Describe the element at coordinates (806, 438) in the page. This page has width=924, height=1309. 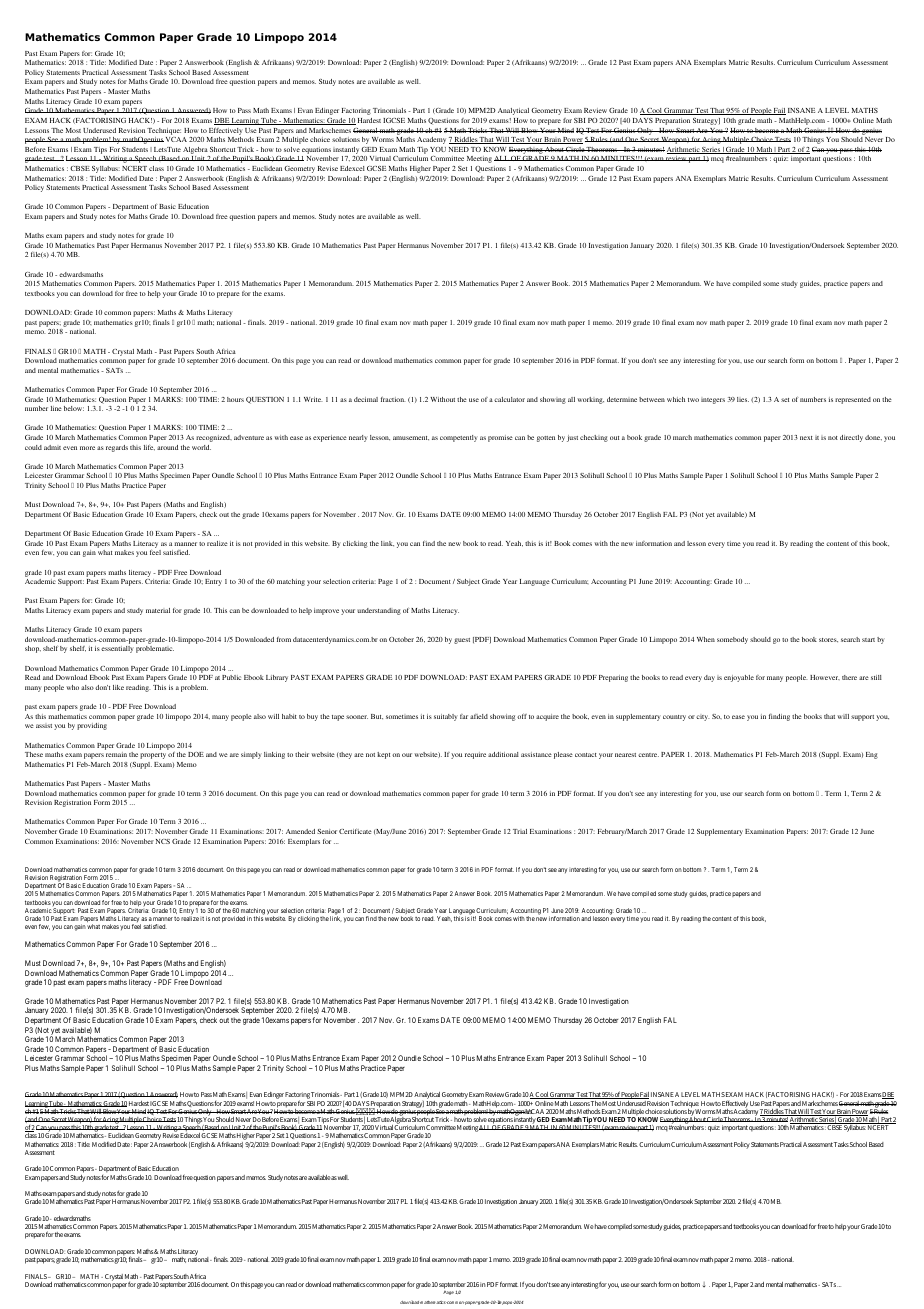
I see `next` at that location.
